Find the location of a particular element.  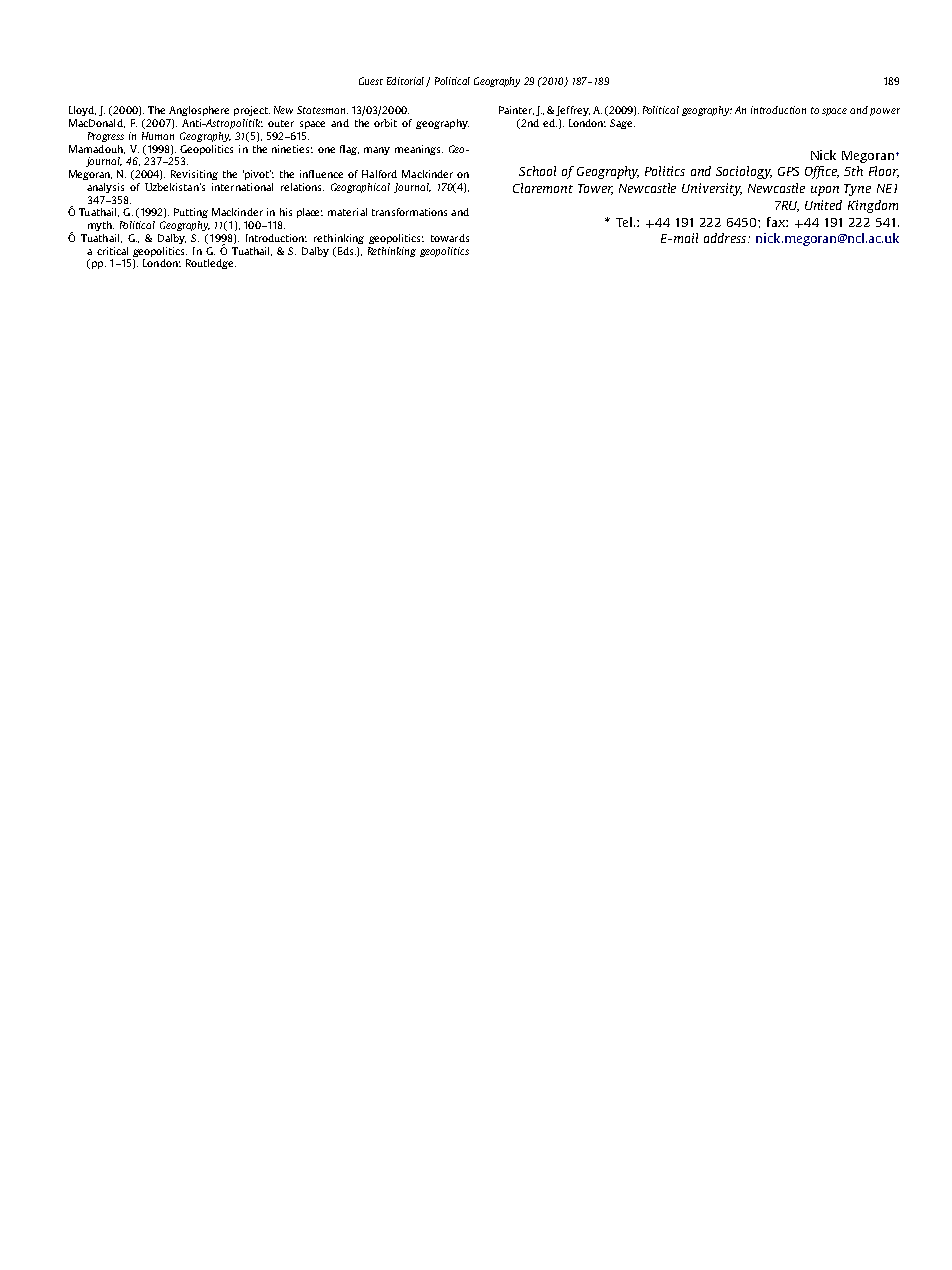

Painter is located at coordinates (516, 110).
